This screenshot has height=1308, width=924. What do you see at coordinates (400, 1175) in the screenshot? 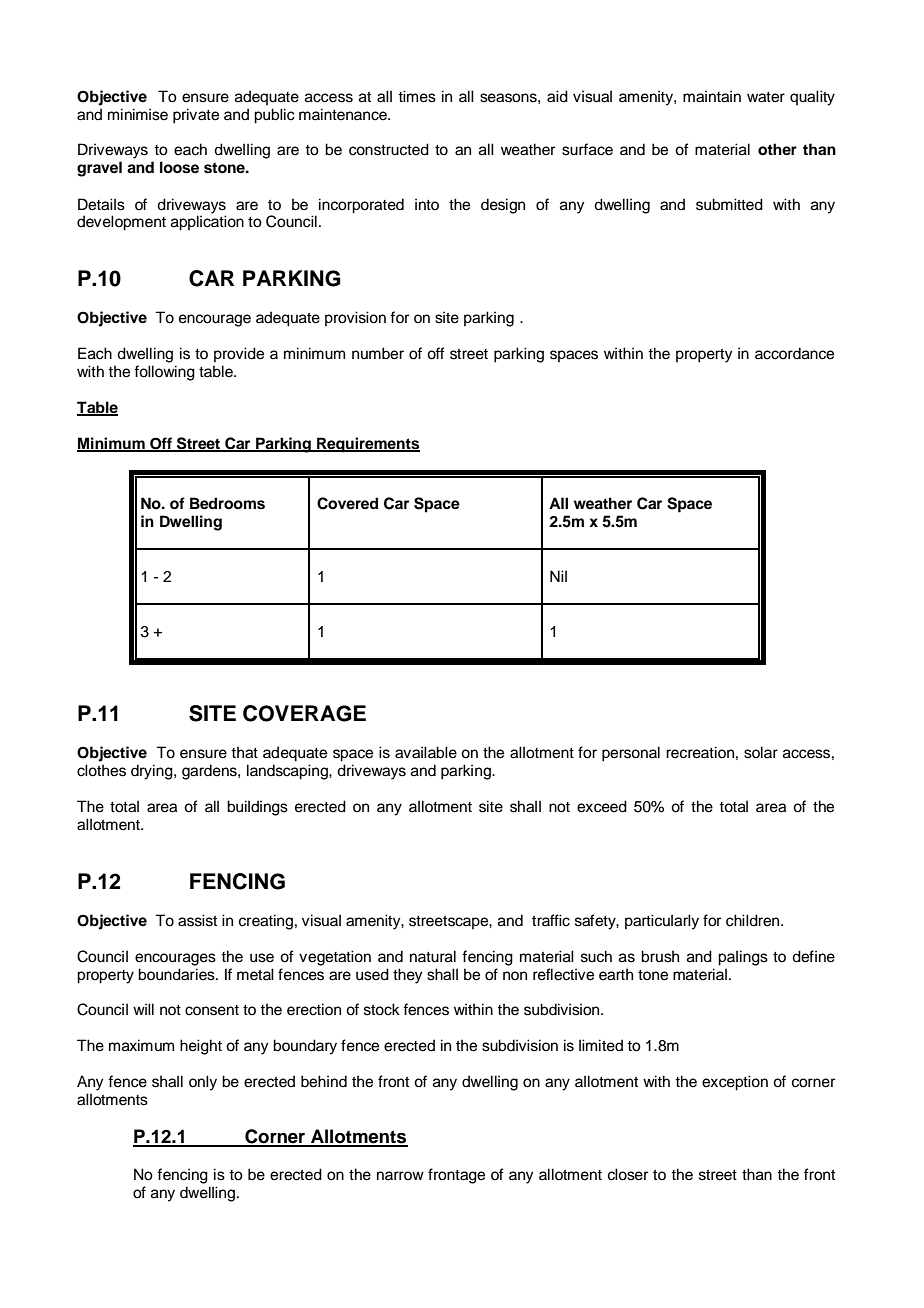
I see `narrow` at bounding box center [400, 1175].
